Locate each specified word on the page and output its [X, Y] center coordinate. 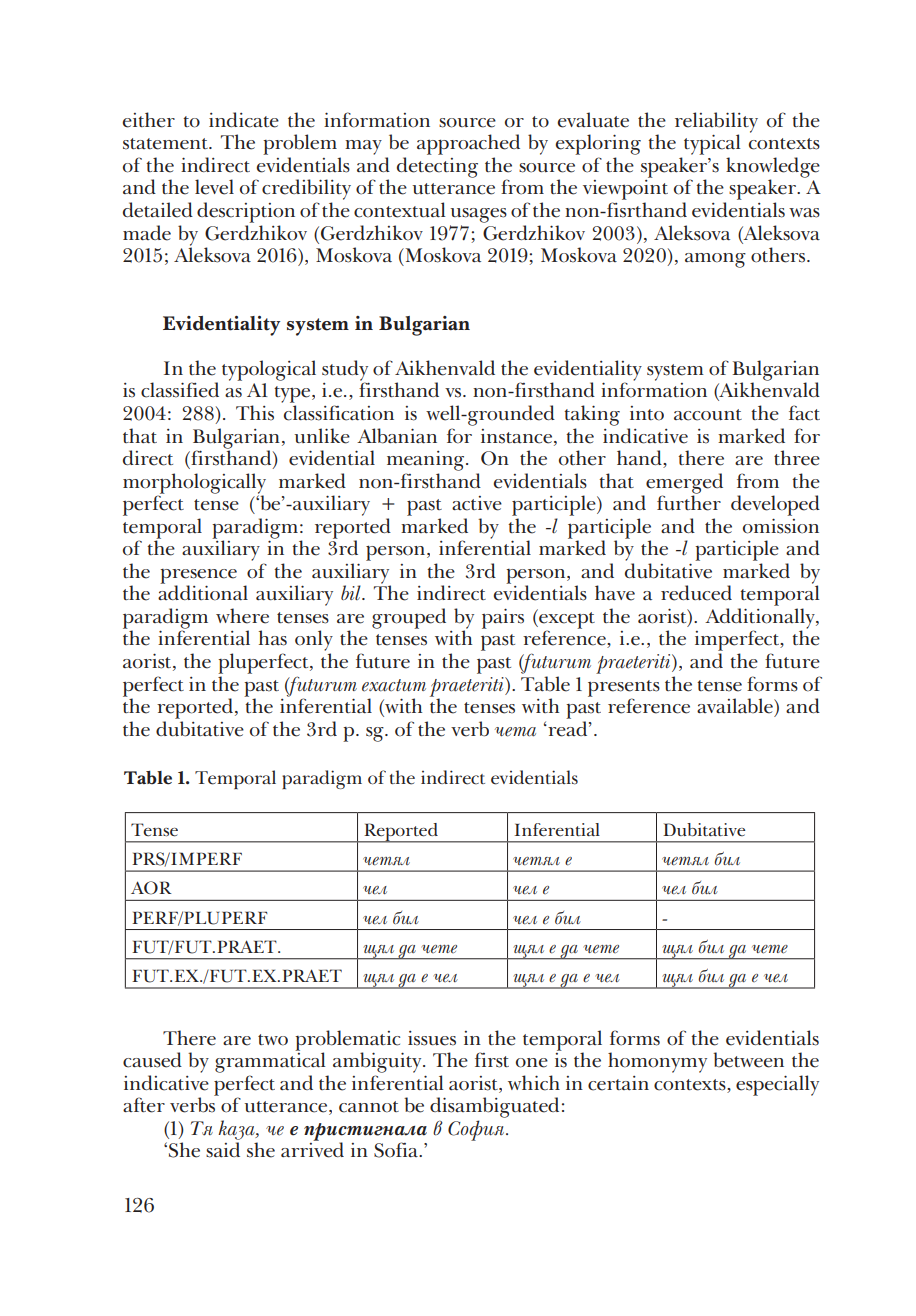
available [736, 706]
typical [712, 144]
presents [624, 689]
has [273, 638]
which [534, 1083]
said [223, 1150]
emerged [684, 484]
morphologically [194, 484]
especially [777, 1085]
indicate [244, 120]
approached [468, 144]
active [477, 503]
